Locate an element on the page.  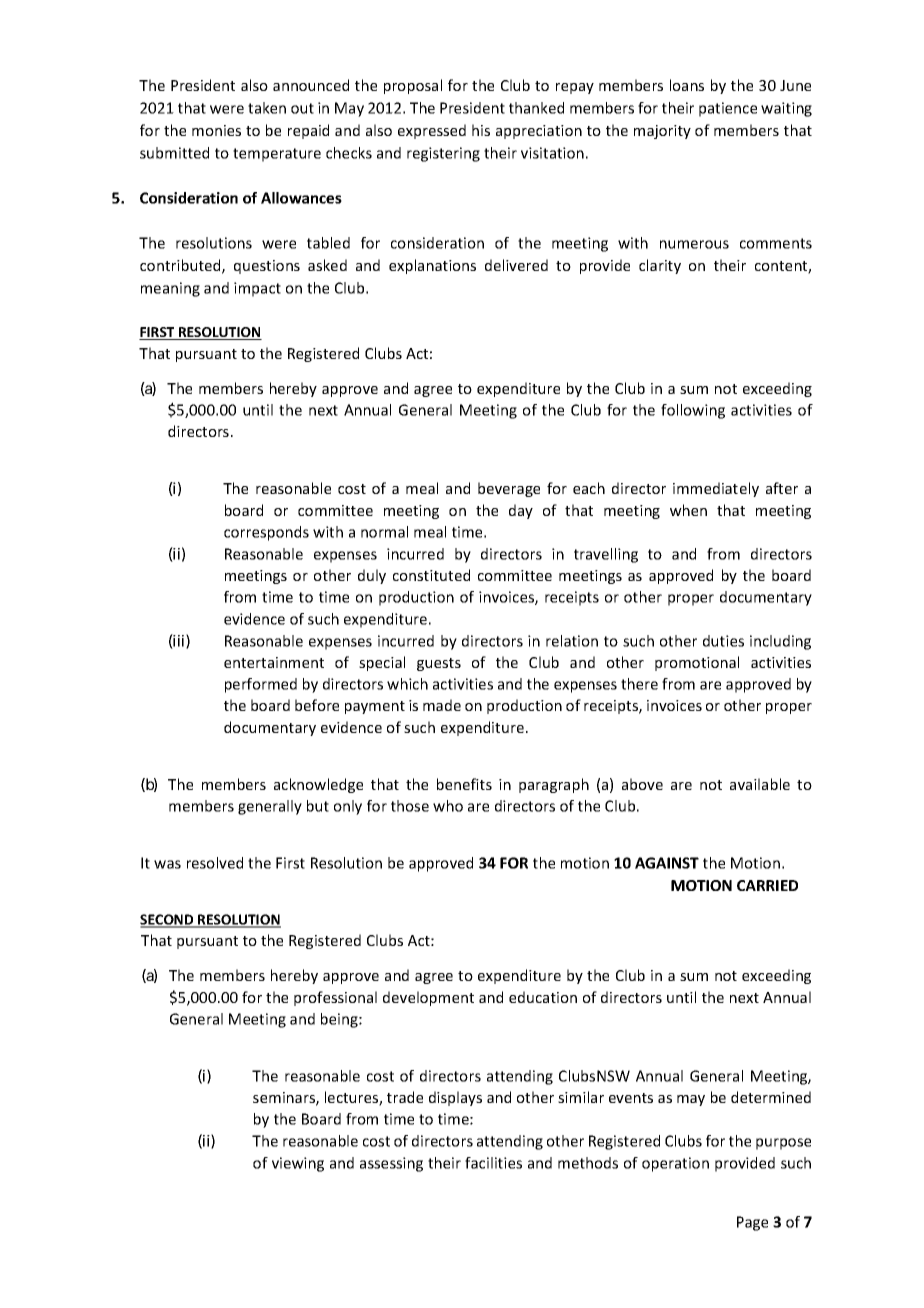
Page is located at coordinates (752, 1223).
